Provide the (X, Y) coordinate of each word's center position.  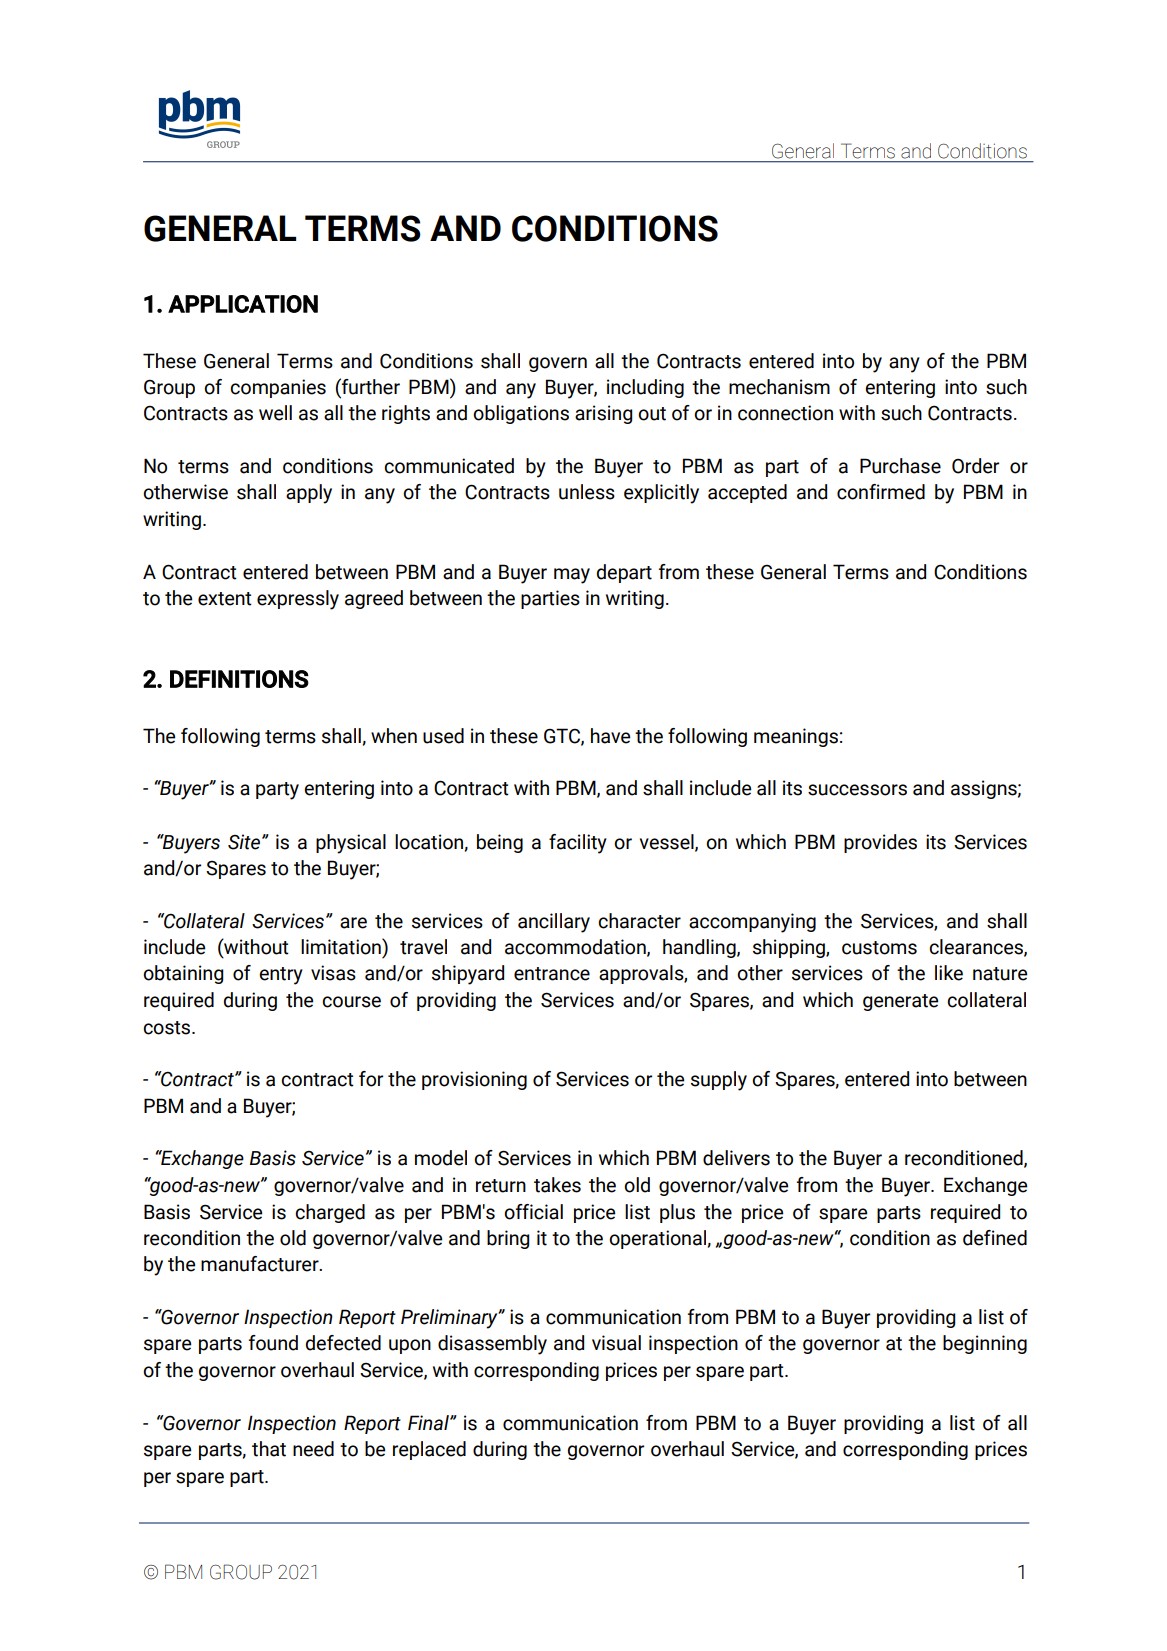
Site (245, 842)
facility (578, 844)
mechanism (779, 387)
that (269, 1449)
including (645, 388)
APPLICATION (243, 304)
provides (880, 843)
